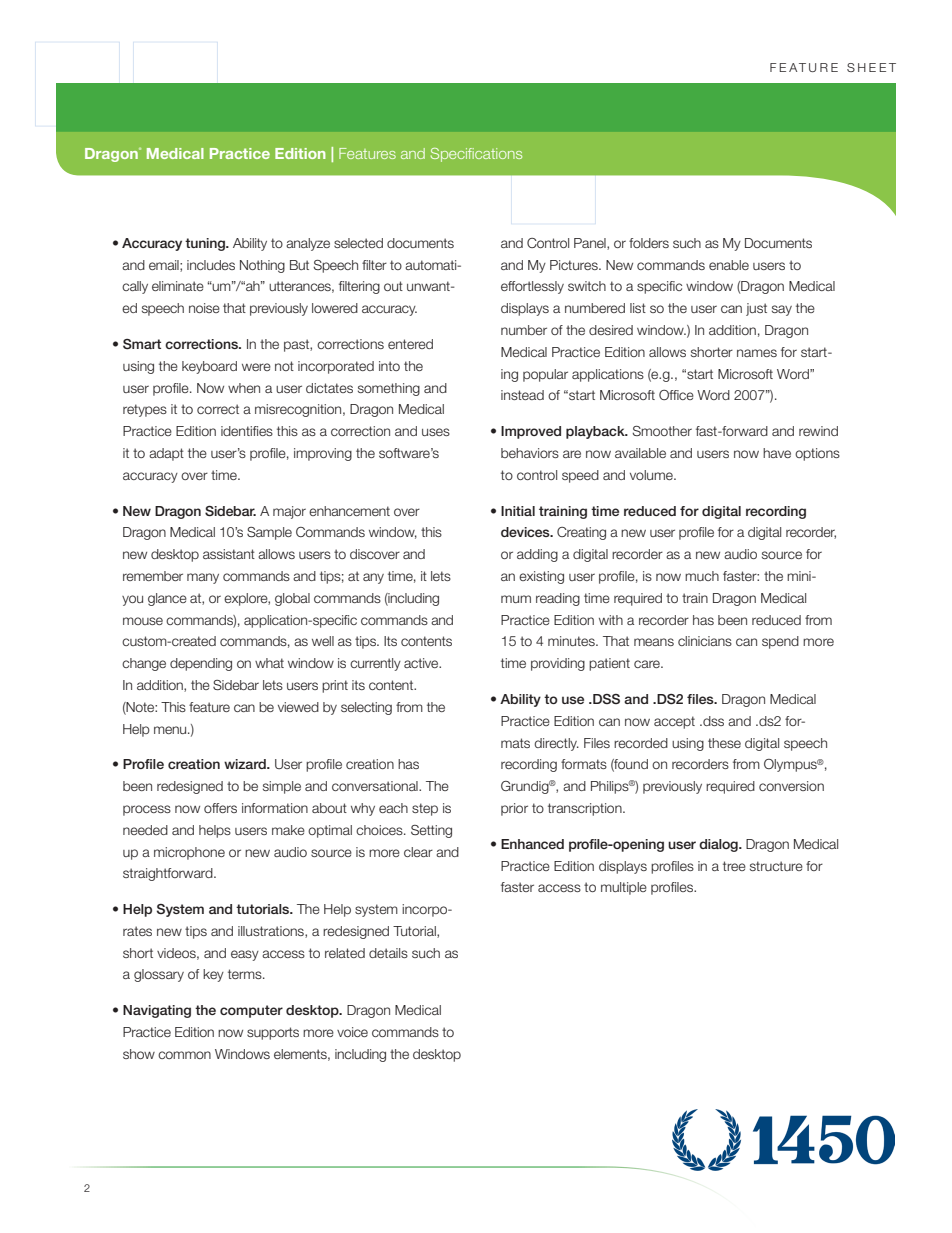 This screenshot has height=1233, width=952. Describe the element at coordinates (422, 663) in the screenshot. I see `active` at that location.
